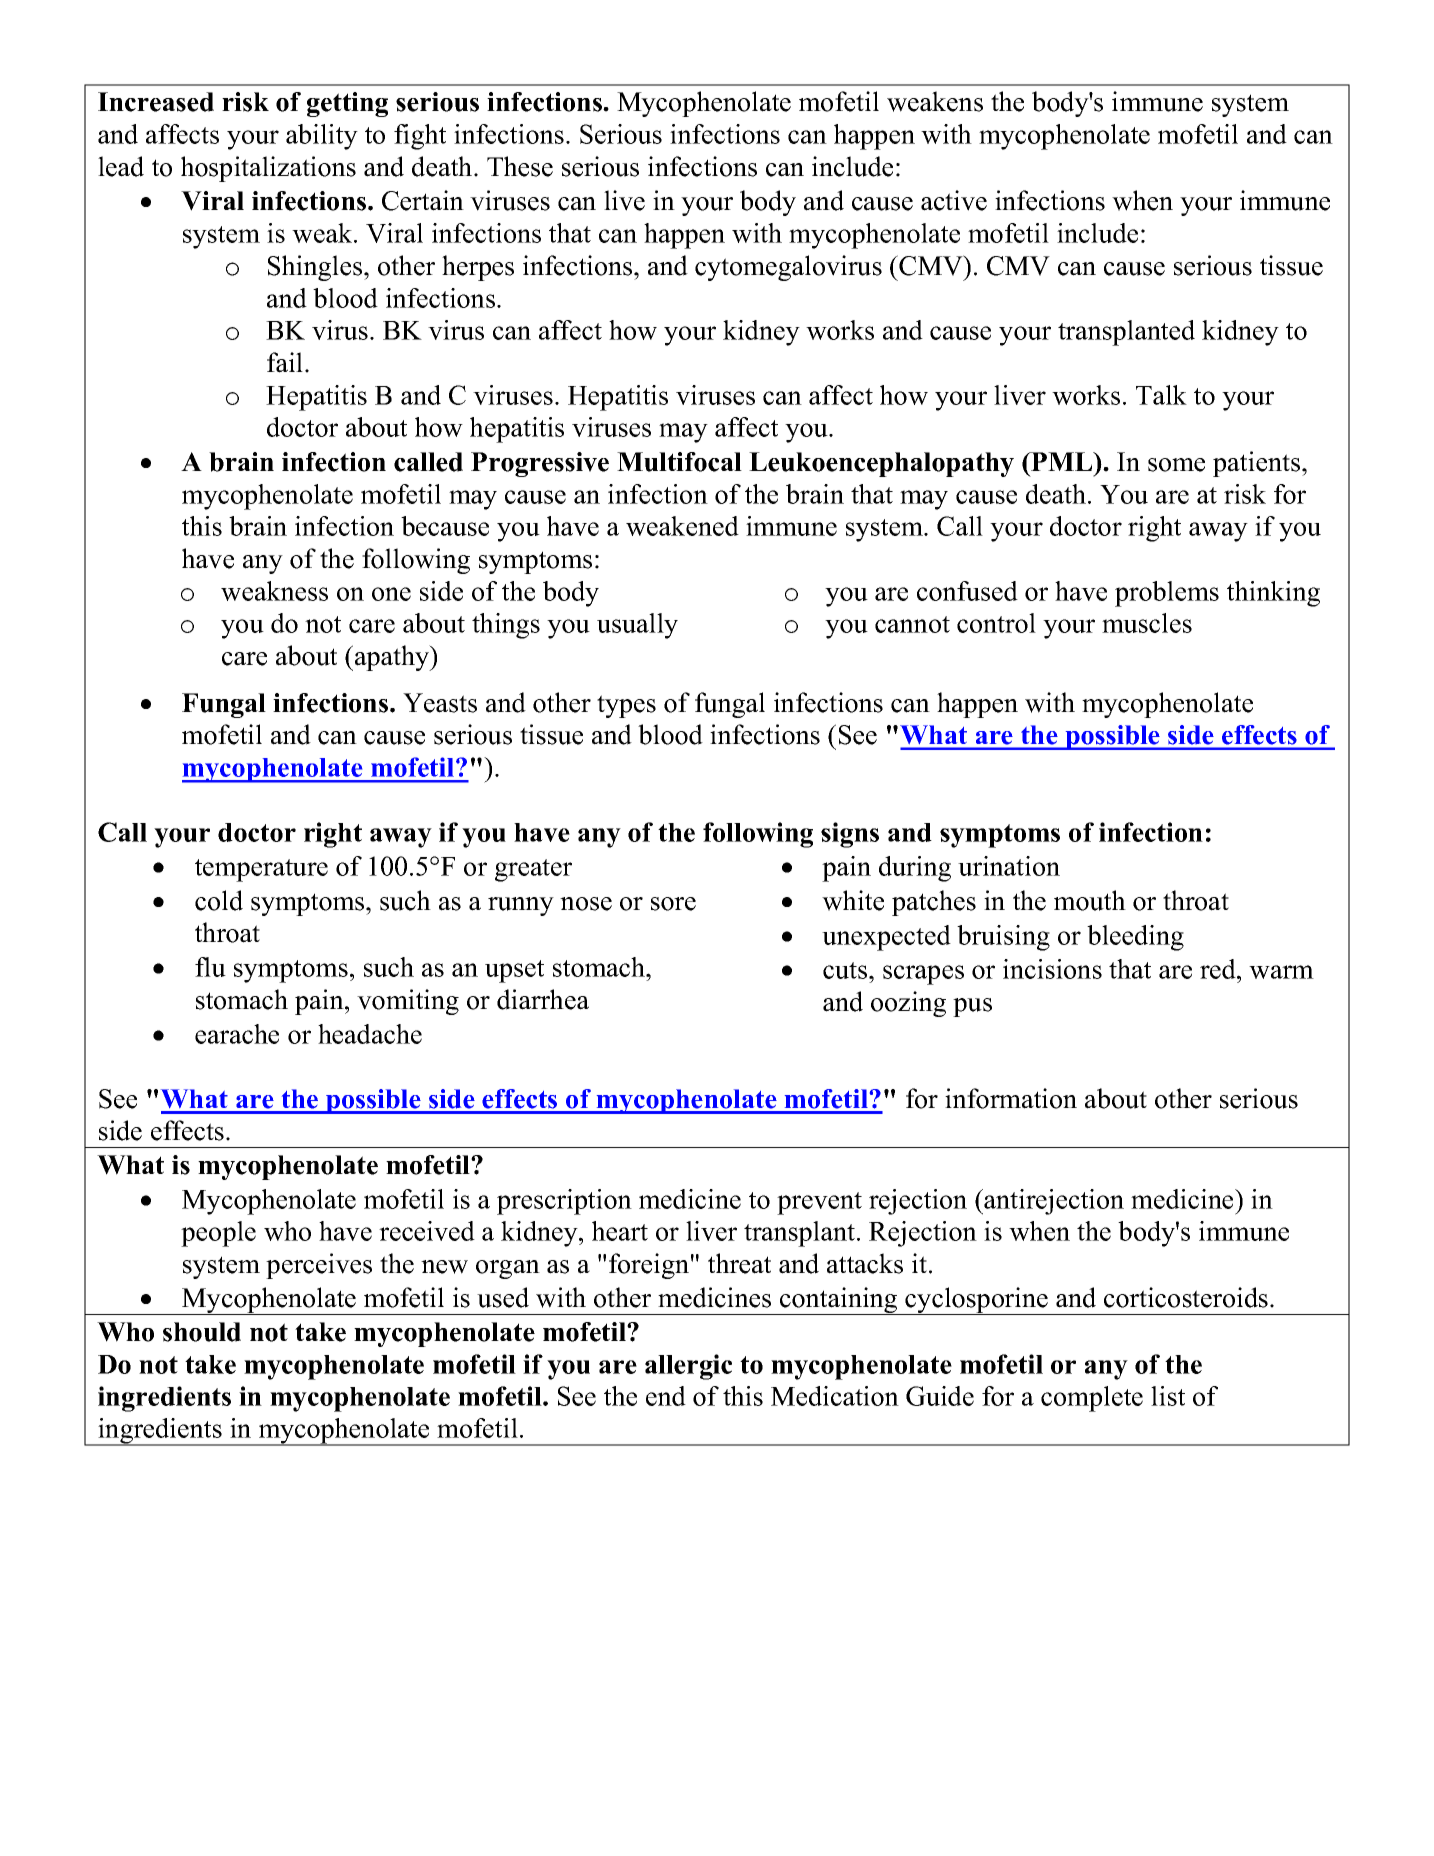 The height and width of the document is (1856, 1434). I want to click on muscles, so click(1147, 623).
